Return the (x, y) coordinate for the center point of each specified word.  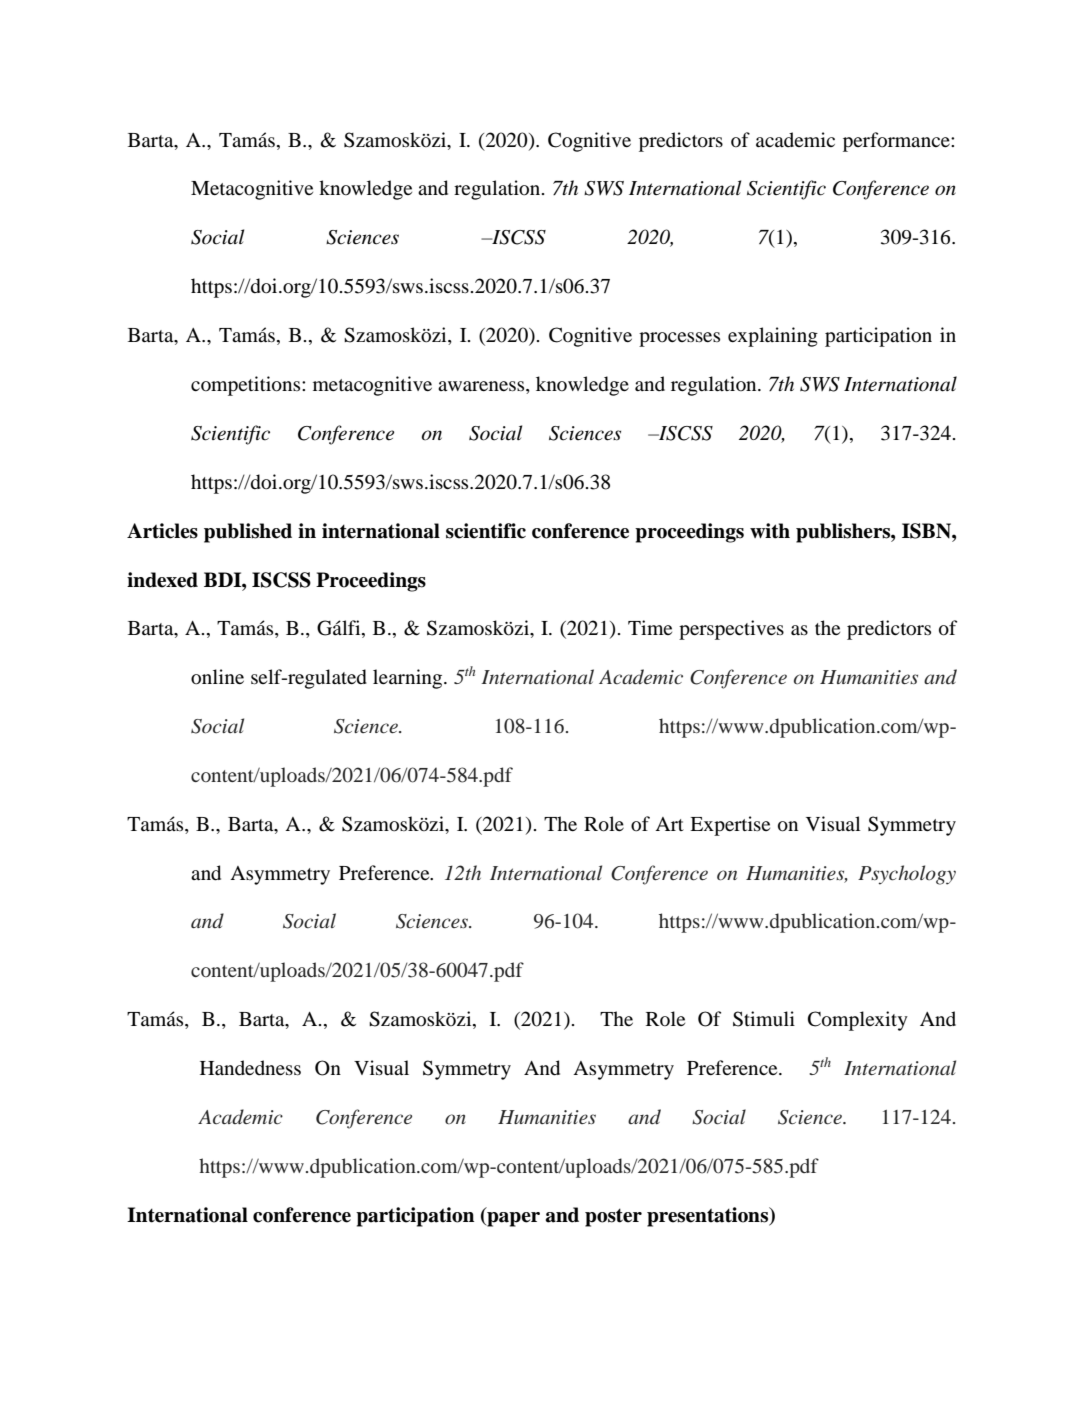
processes (679, 339)
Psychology (907, 875)
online (217, 677)
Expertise (730, 826)
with (770, 531)
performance (897, 142)
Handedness (250, 1067)
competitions (247, 386)
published (248, 533)
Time (650, 627)
